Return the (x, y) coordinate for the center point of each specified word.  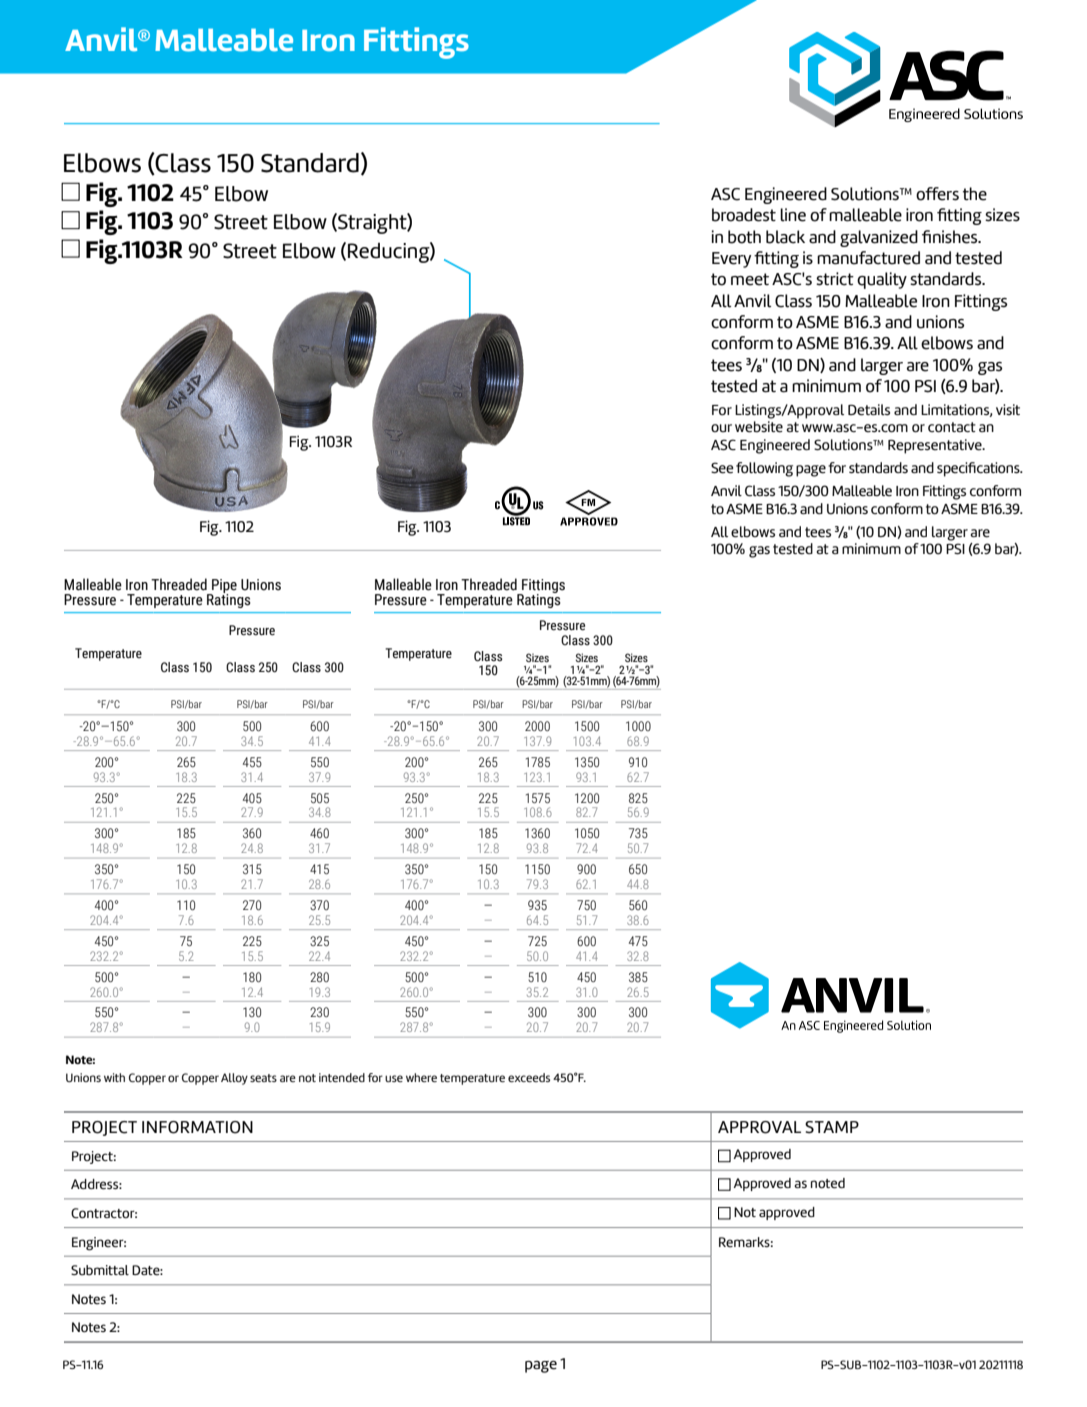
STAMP (832, 1127)
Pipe (223, 587)
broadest (744, 215)
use (394, 1078)
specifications (979, 469)
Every (731, 260)
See (722, 468)
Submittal (100, 1270)
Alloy (234, 1079)
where (421, 1077)
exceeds (529, 1077)
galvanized (879, 238)
